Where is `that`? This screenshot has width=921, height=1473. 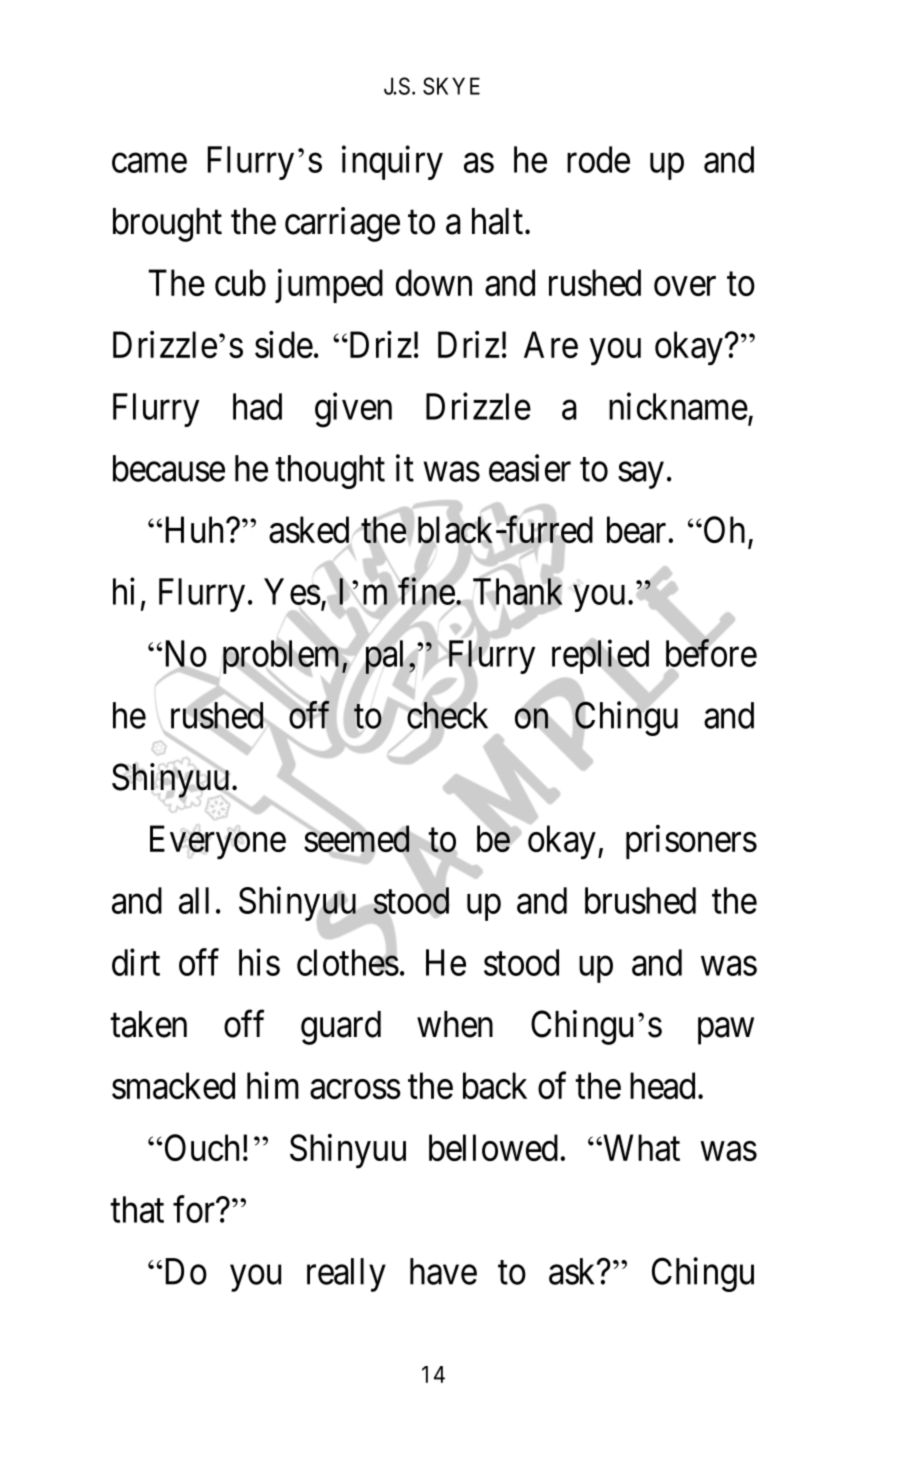
that is located at coordinates (137, 1209).
